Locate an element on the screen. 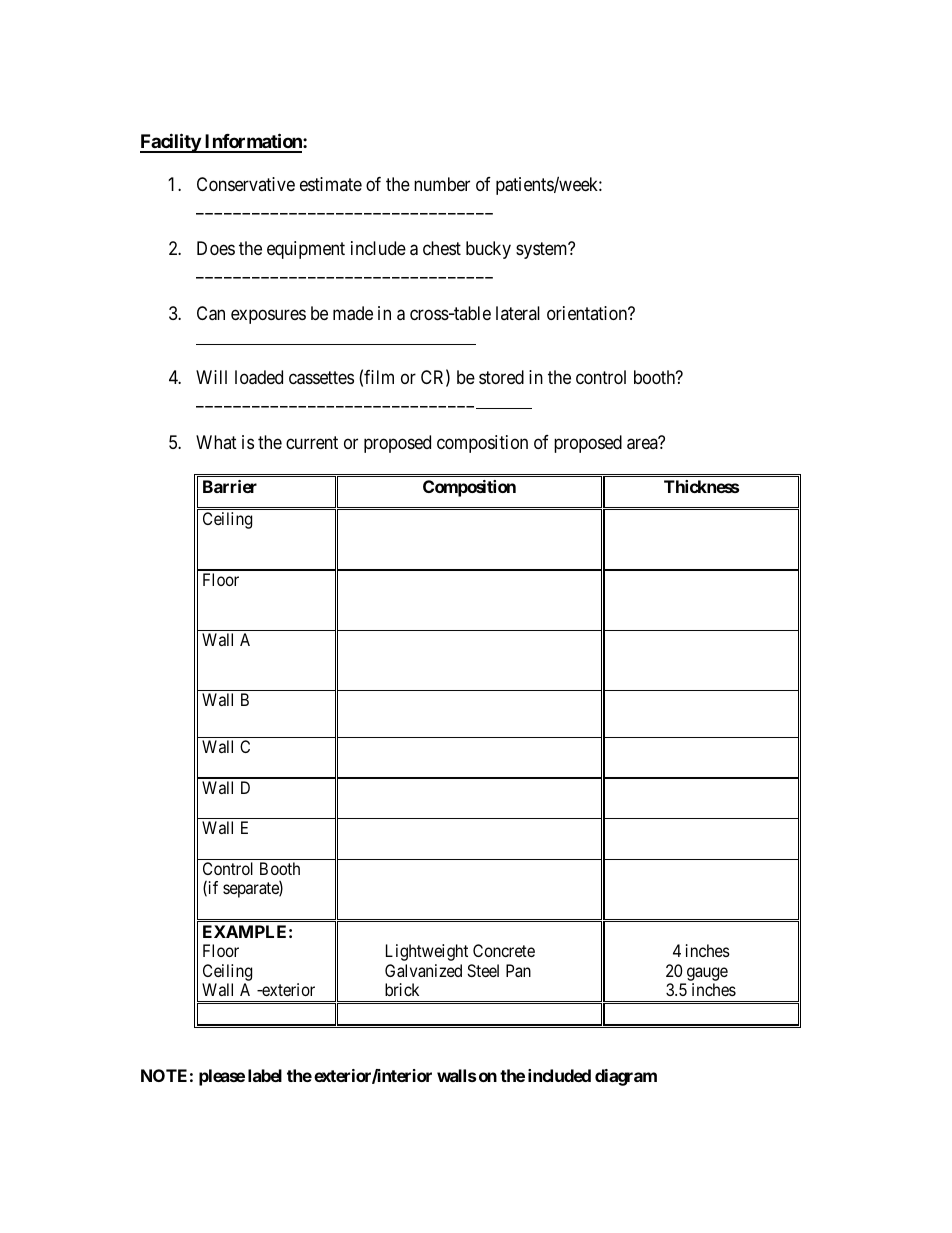  please is located at coordinates (222, 1077).
